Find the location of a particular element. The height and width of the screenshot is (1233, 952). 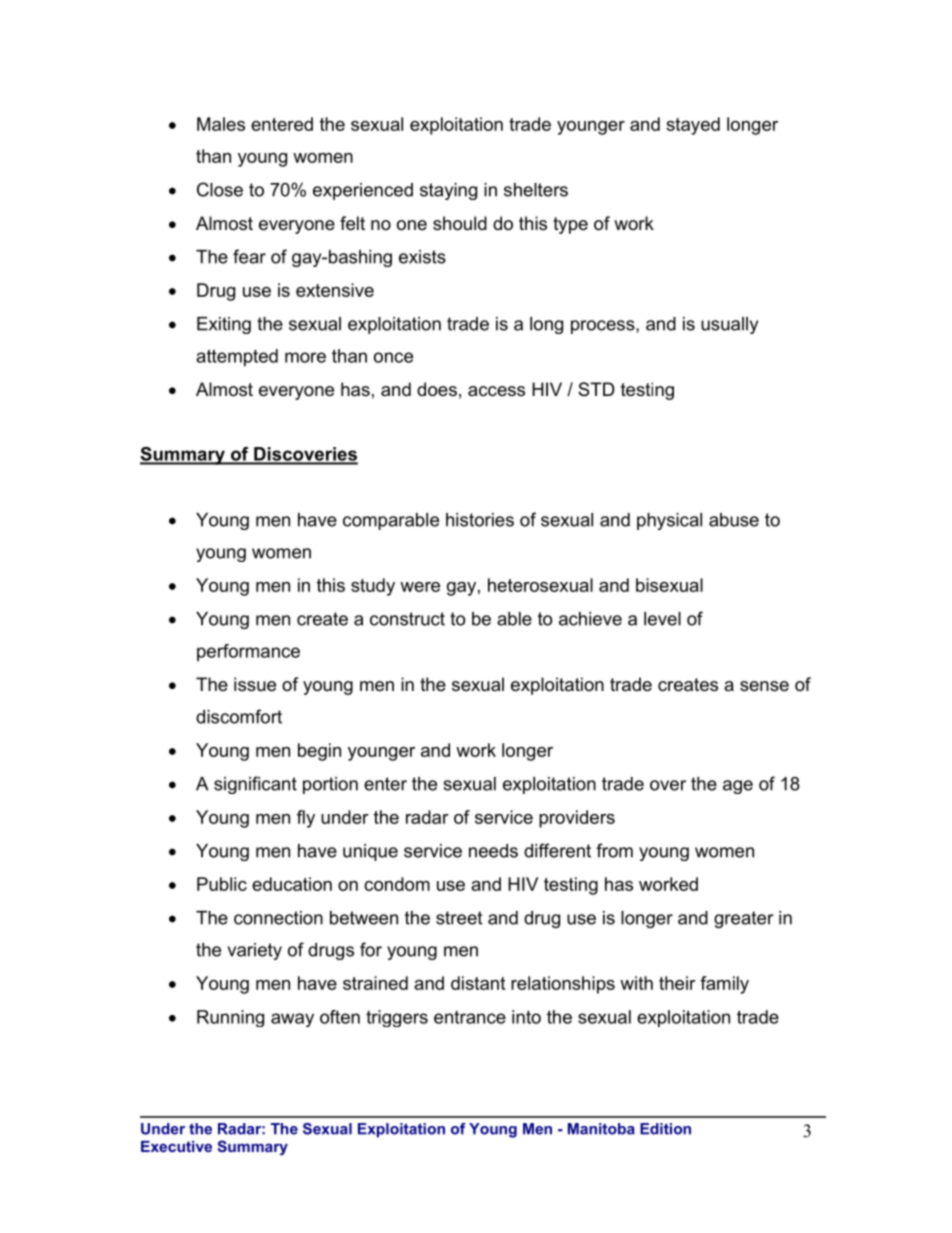

Males is located at coordinates (221, 124).
